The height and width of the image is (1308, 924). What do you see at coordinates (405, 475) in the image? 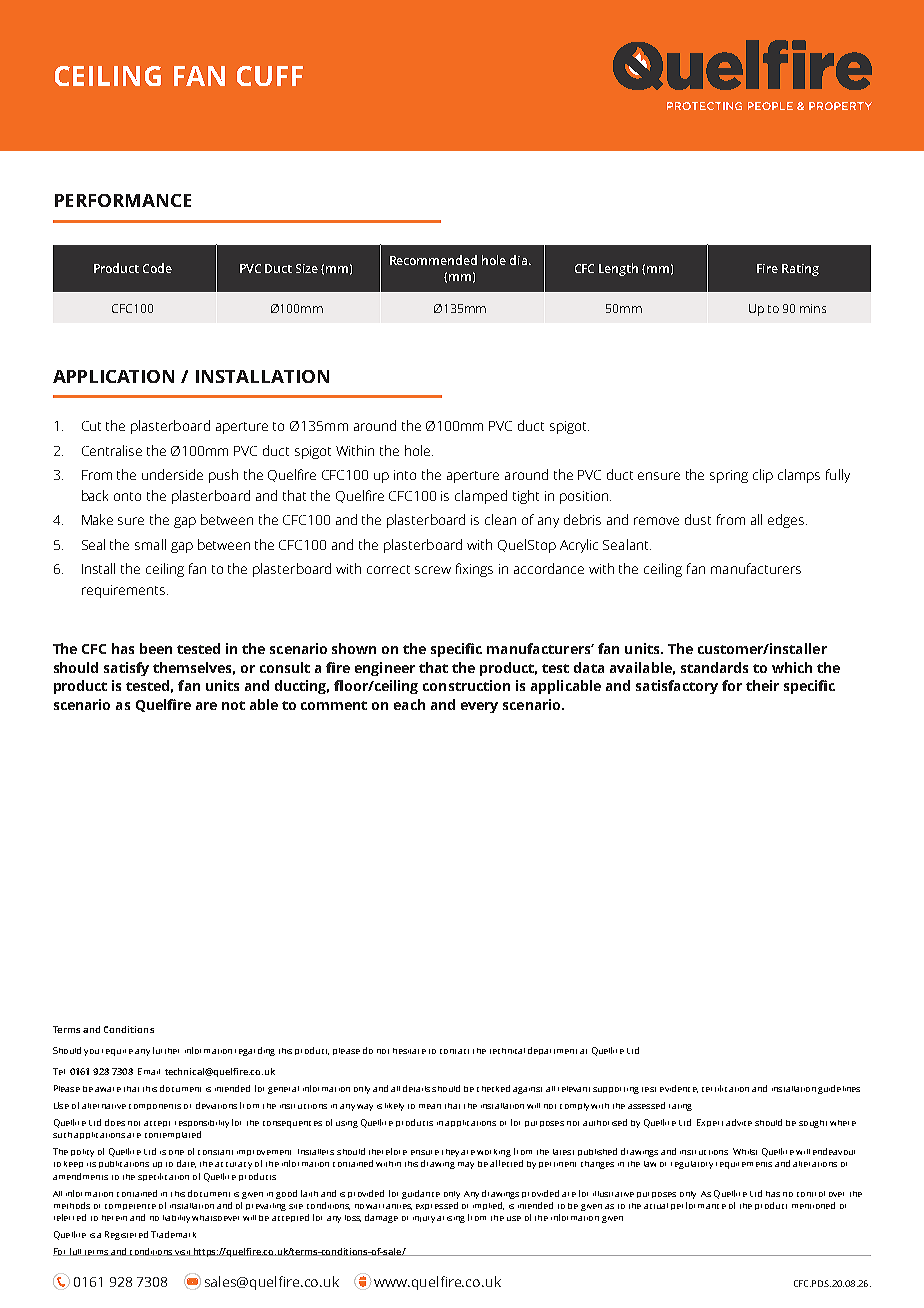
I see `into` at bounding box center [405, 475].
